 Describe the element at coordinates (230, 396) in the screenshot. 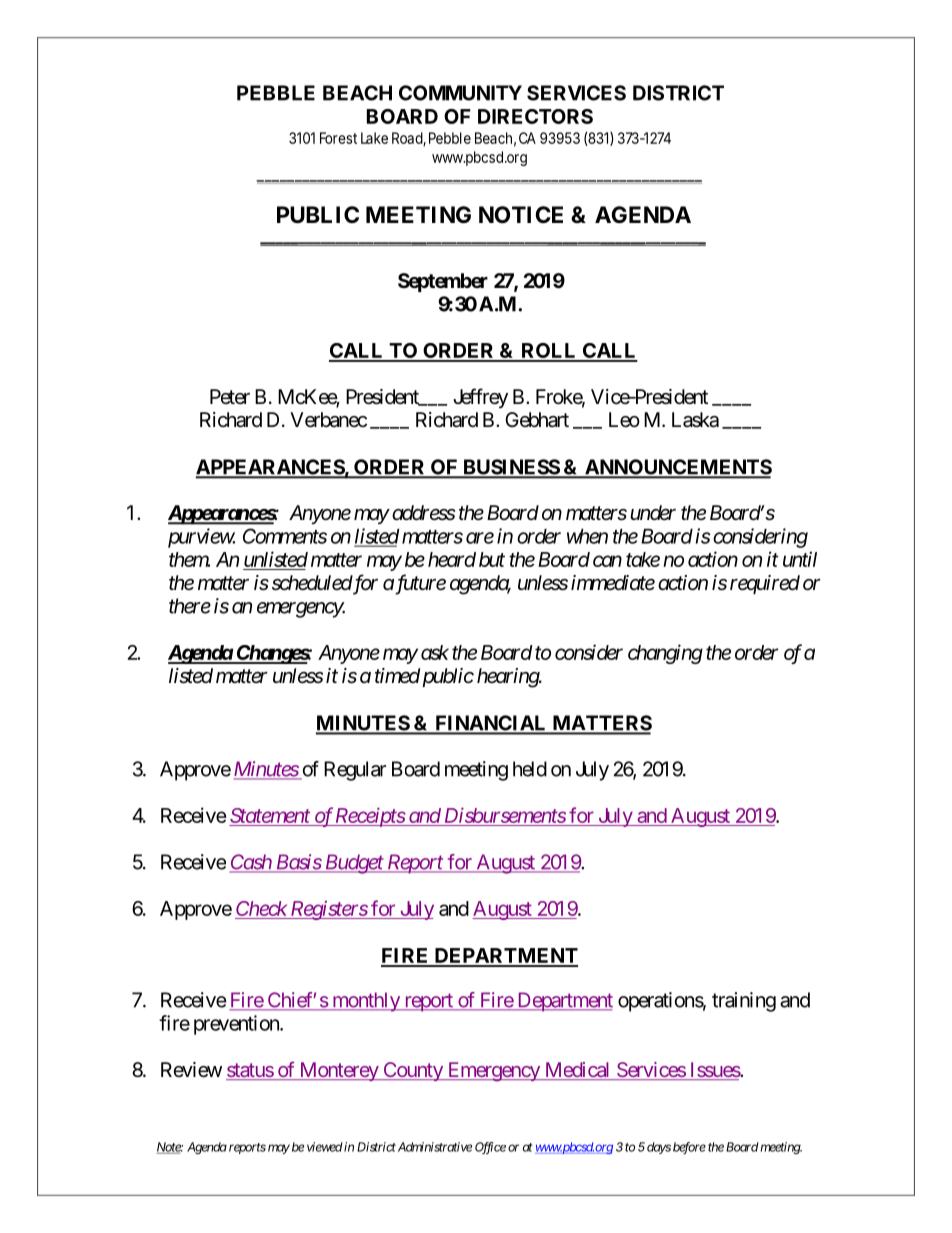

I see `Peter` at that location.
